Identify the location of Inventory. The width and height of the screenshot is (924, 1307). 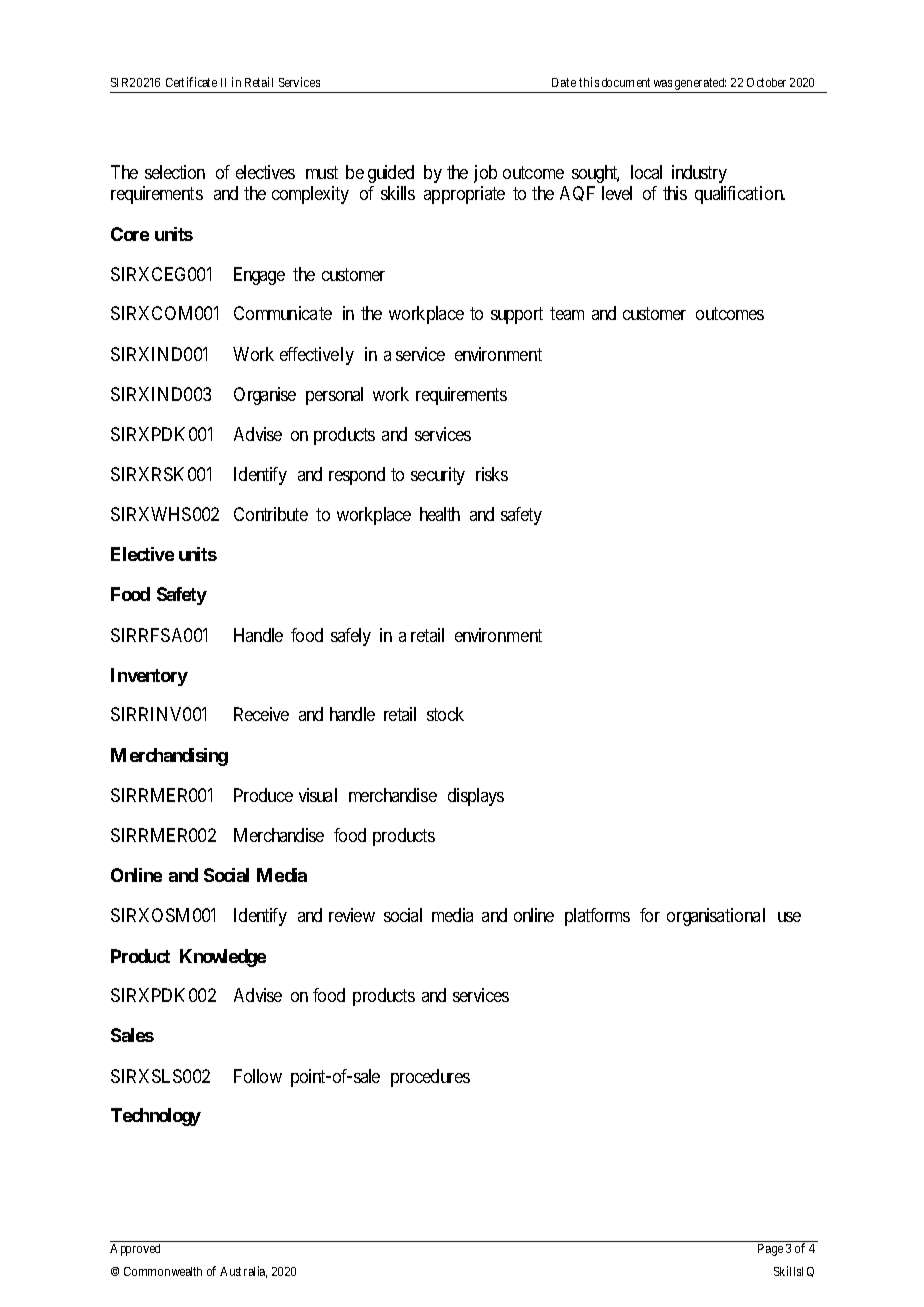
(149, 677).
